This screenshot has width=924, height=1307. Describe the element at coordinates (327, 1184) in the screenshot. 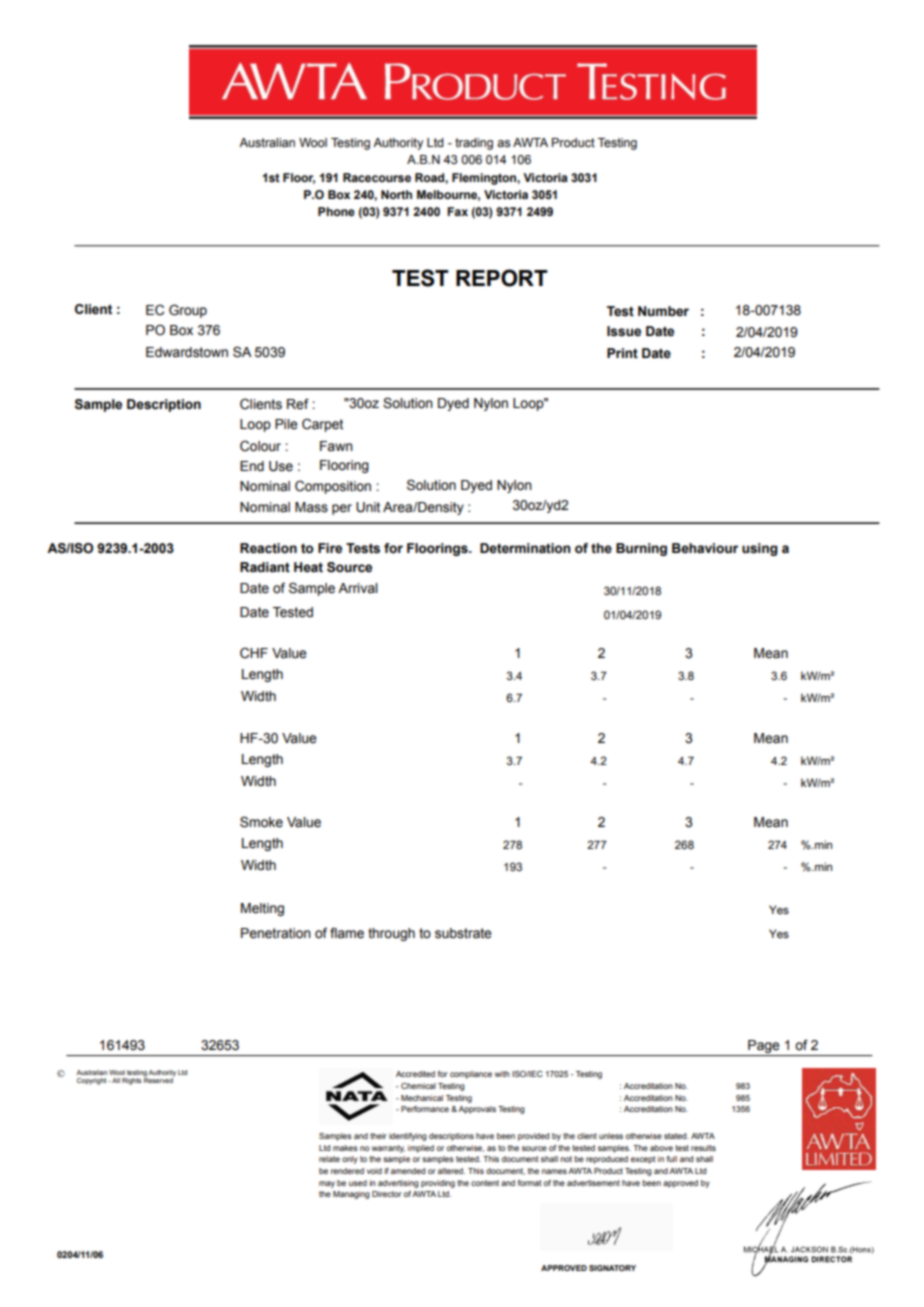

I see `may` at that location.
